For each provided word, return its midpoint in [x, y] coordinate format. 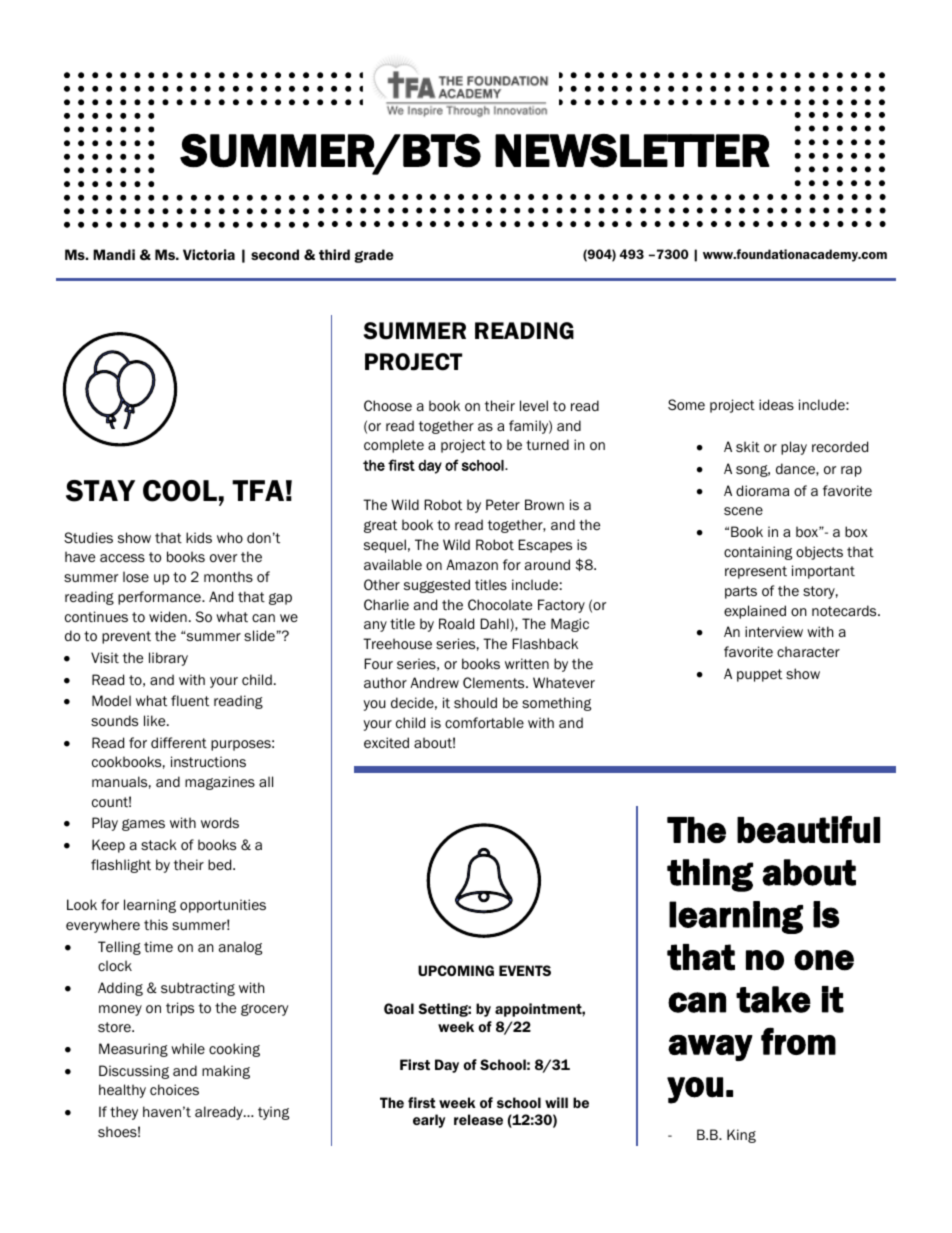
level [534, 406]
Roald [456, 623]
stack [159, 844]
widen [168, 616]
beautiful [808, 829]
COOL [180, 491]
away [710, 1048]
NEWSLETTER [632, 151]
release [478, 1119]
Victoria [209, 254]
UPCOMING [456, 970]
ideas [776, 405]
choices [174, 1090]
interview [774, 631]
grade [374, 256]
